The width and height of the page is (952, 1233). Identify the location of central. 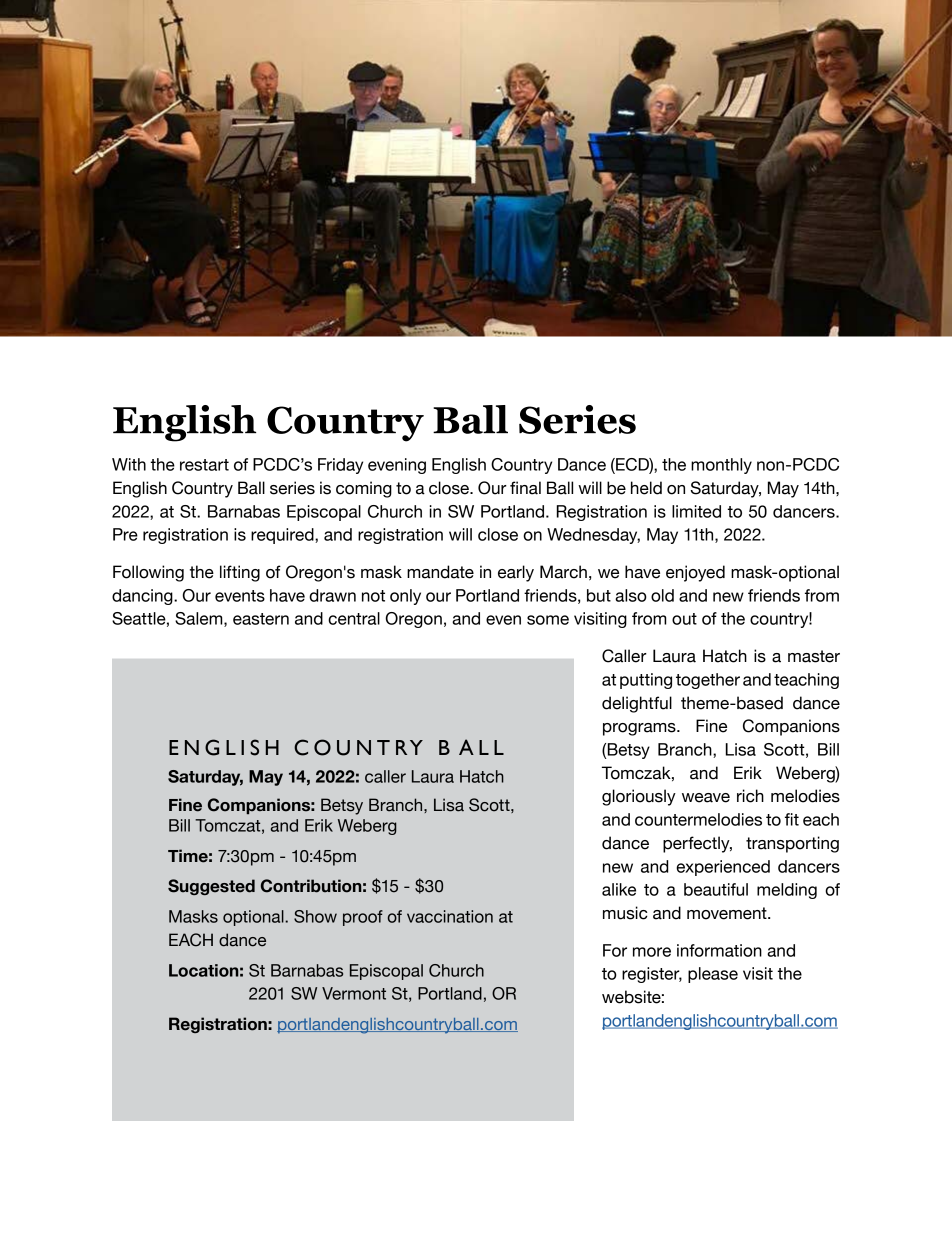
(354, 618).
